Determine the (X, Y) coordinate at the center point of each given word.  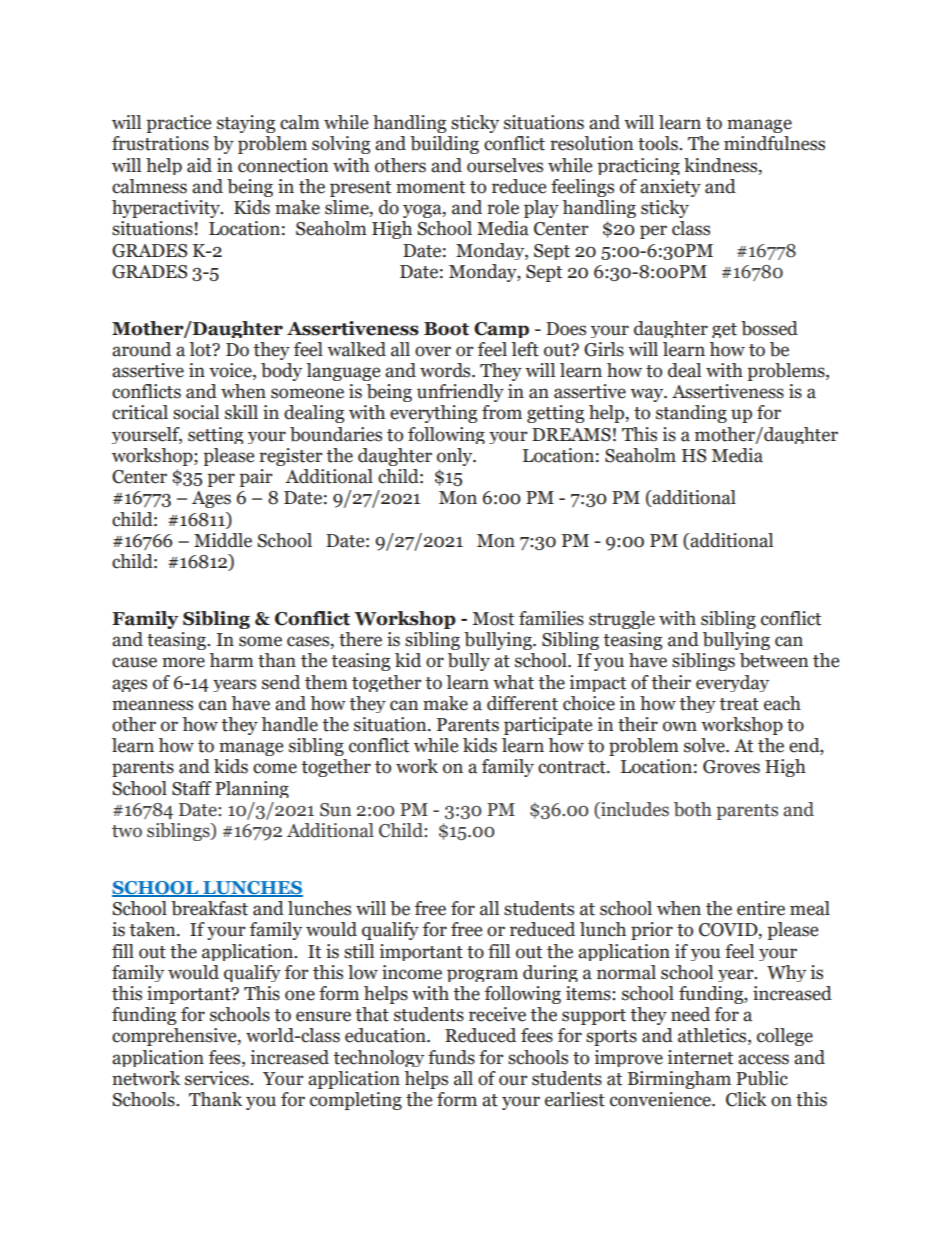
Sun (335, 810)
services (218, 1078)
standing (691, 414)
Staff (192, 788)
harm (231, 660)
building (444, 145)
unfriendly (460, 393)
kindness (722, 165)
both (693, 809)
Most (493, 619)
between (774, 660)
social (196, 412)
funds (451, 1057)
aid (199, 165)
